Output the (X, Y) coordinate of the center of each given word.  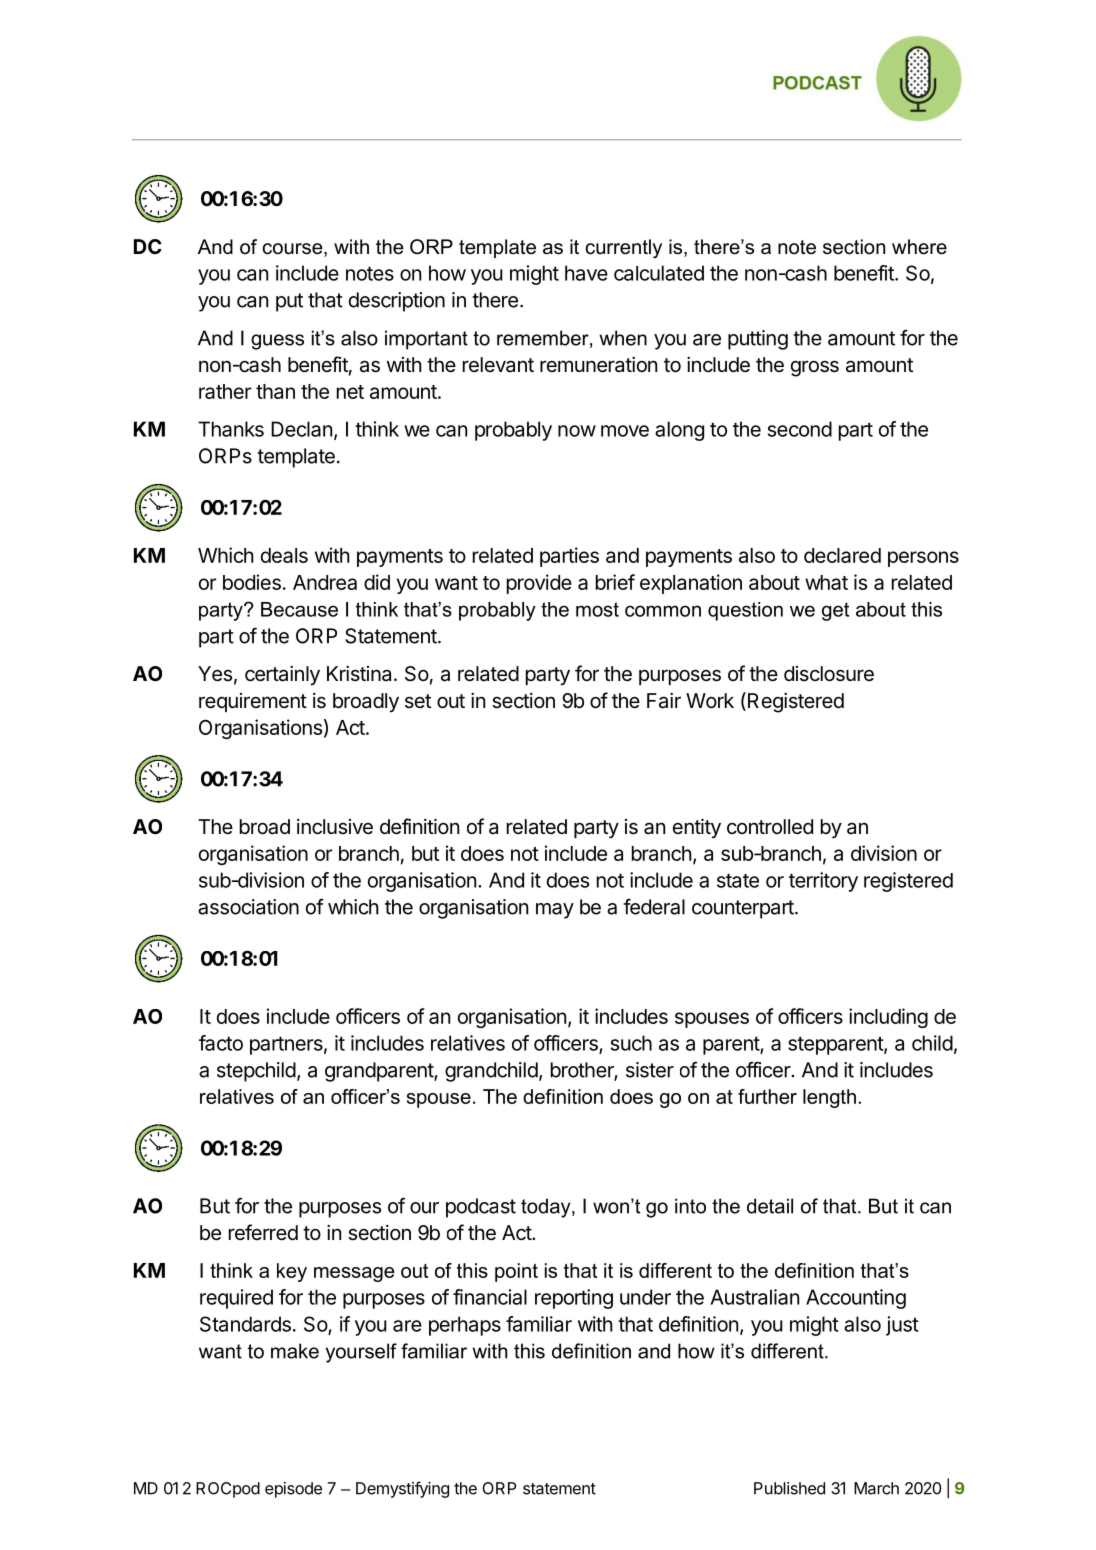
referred (263, 1232)
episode (293, 1490)
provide (539, 584)
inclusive (335, 827)
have (586, 273)
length (829, 1098)
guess (277, 342)
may (555, 911)
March (876, 1488)
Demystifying (402, 1489)
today (547, 1208)
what (826, 582)
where (919, 247)
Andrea (325, 582)
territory (823, 882)
